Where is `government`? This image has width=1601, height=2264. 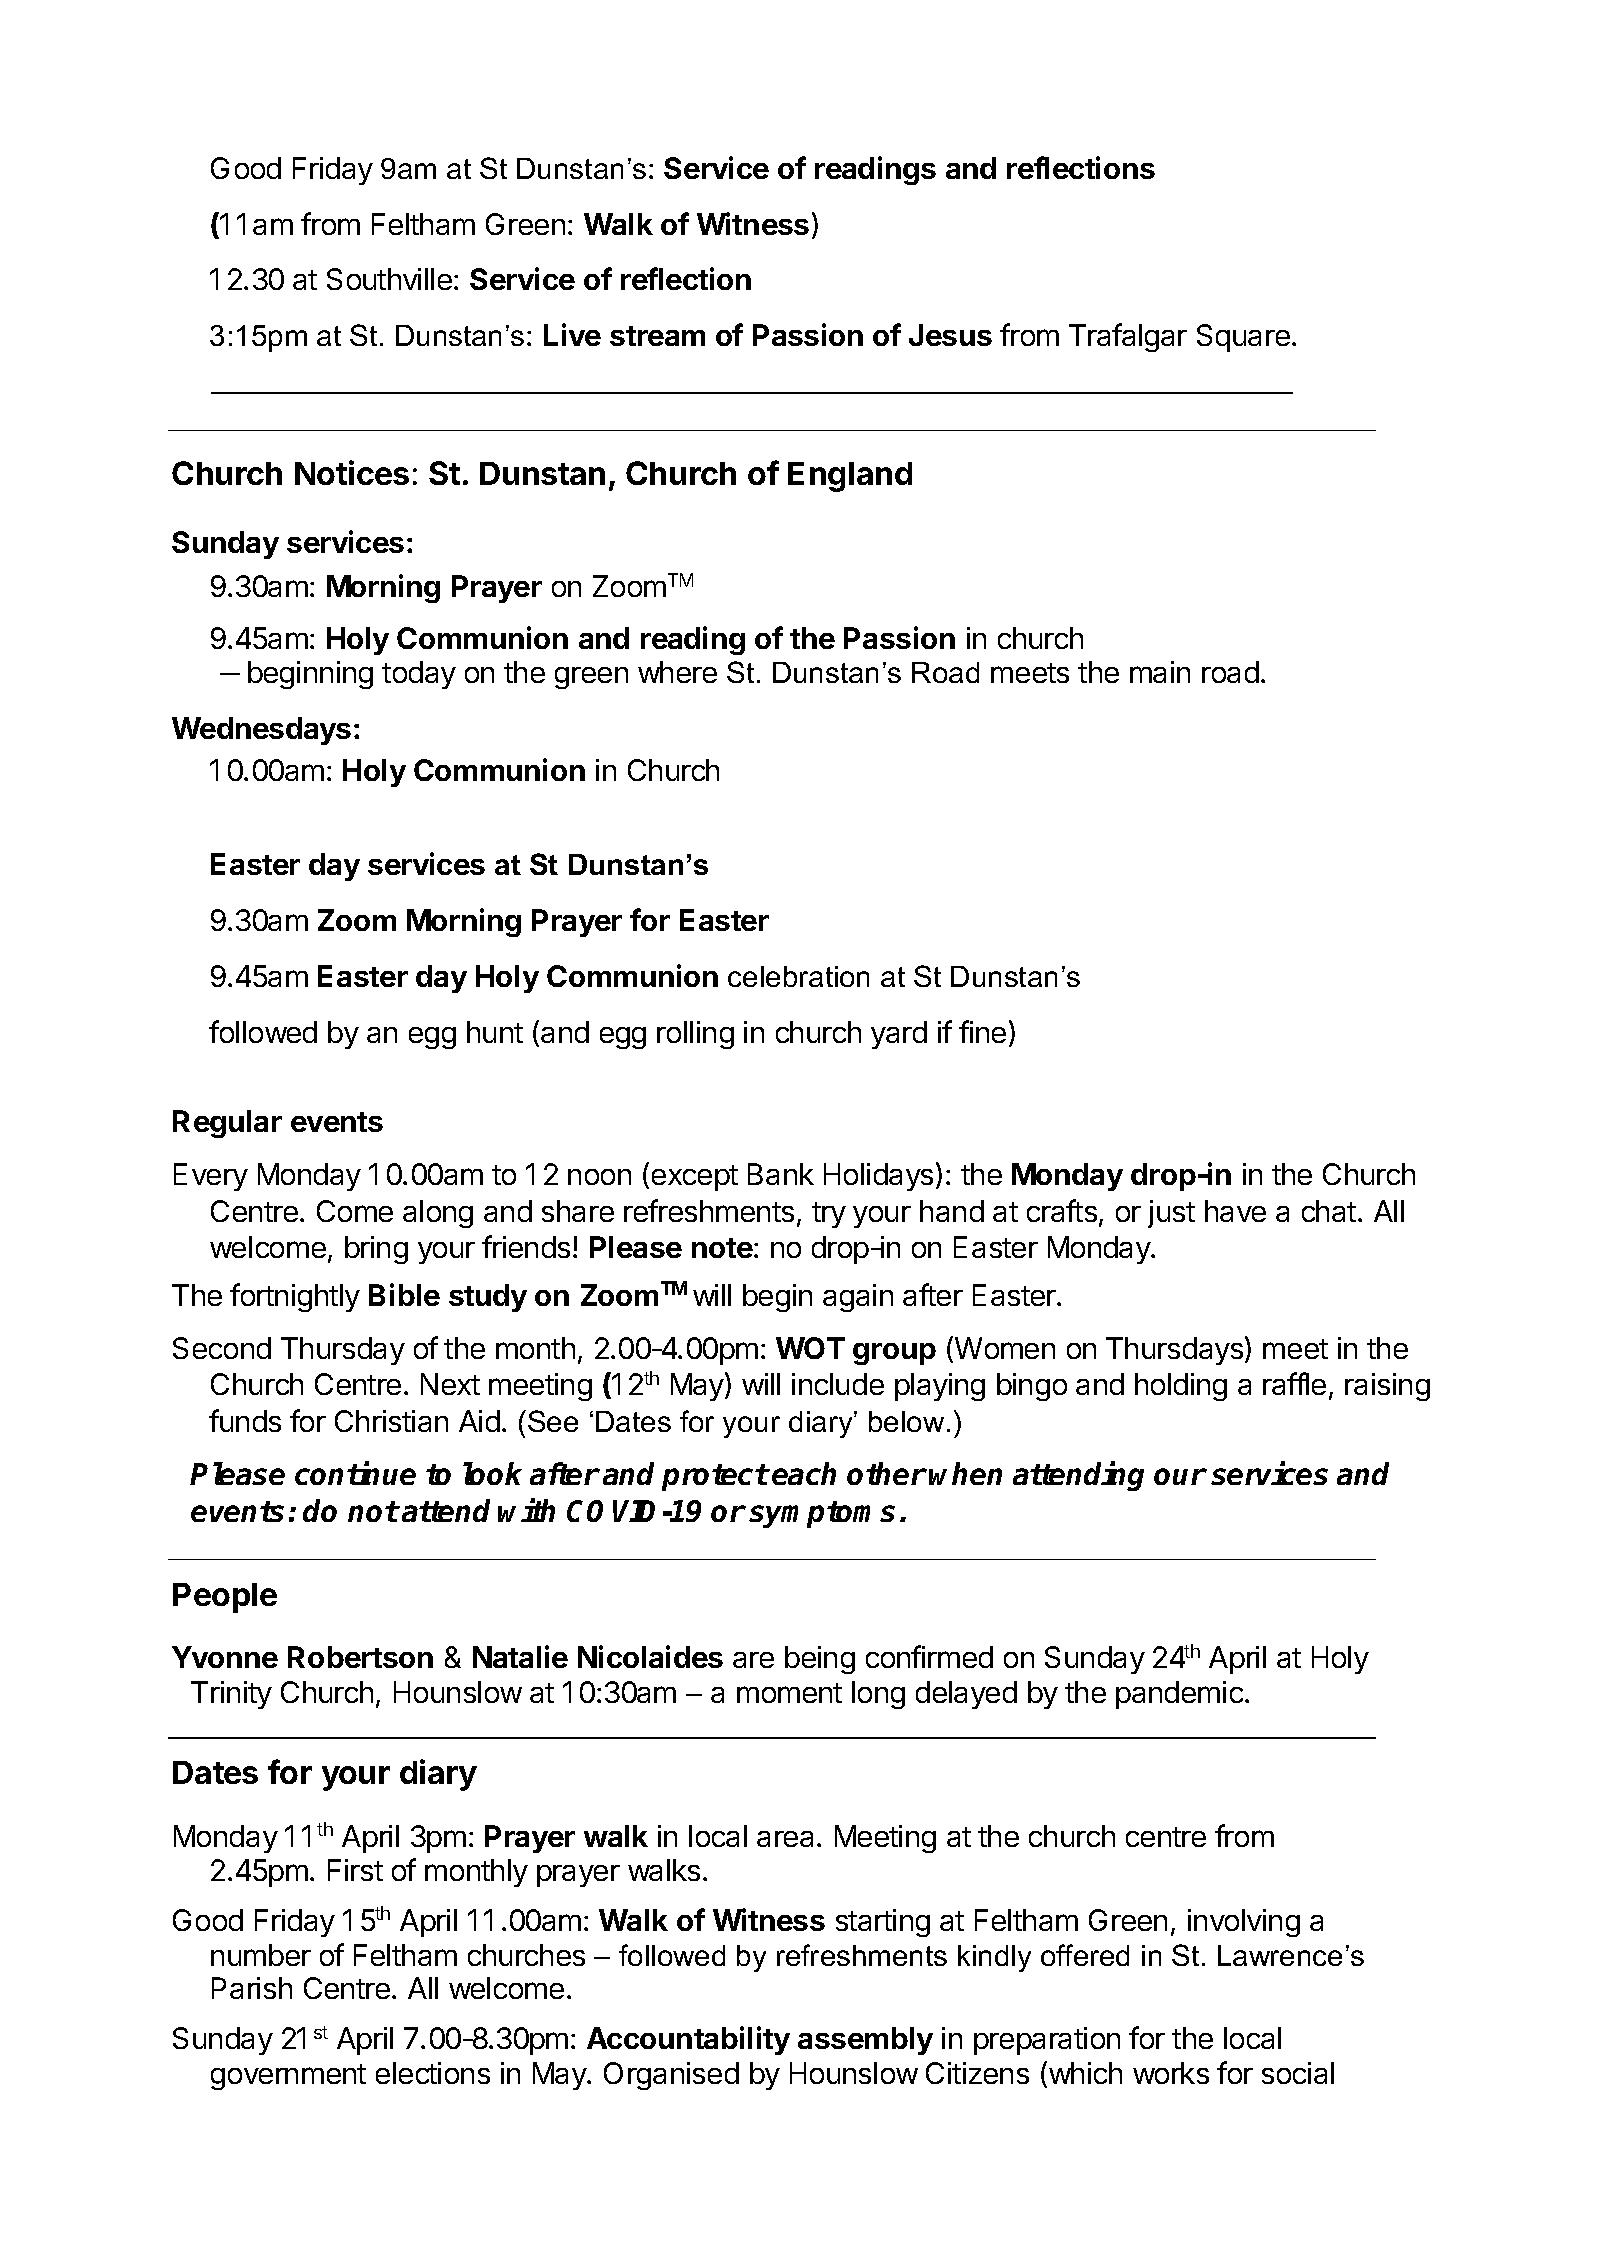
government is located at coordinates (288, 2077).
